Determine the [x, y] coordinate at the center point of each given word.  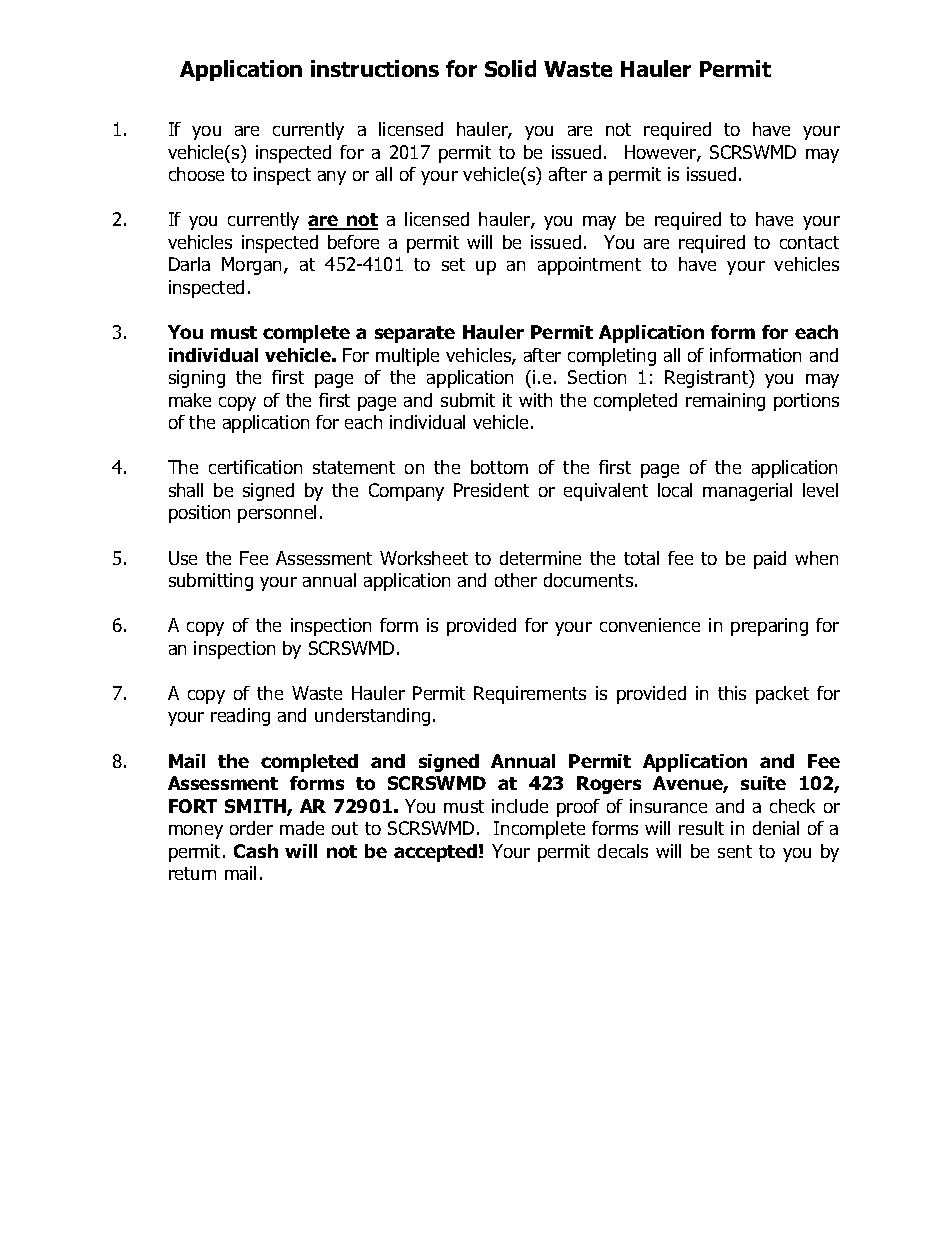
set [453, 264]
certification [255, 467]
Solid [510, 68]
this [732, 693]
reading [240, 717]
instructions [375, 68]
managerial [747, 492]
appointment [589, 266]
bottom [499, 467]
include [520, 806]
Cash [256, 851]
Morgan [253, 266]
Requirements [530, 695]
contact [809, 242]
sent [735, 851]
